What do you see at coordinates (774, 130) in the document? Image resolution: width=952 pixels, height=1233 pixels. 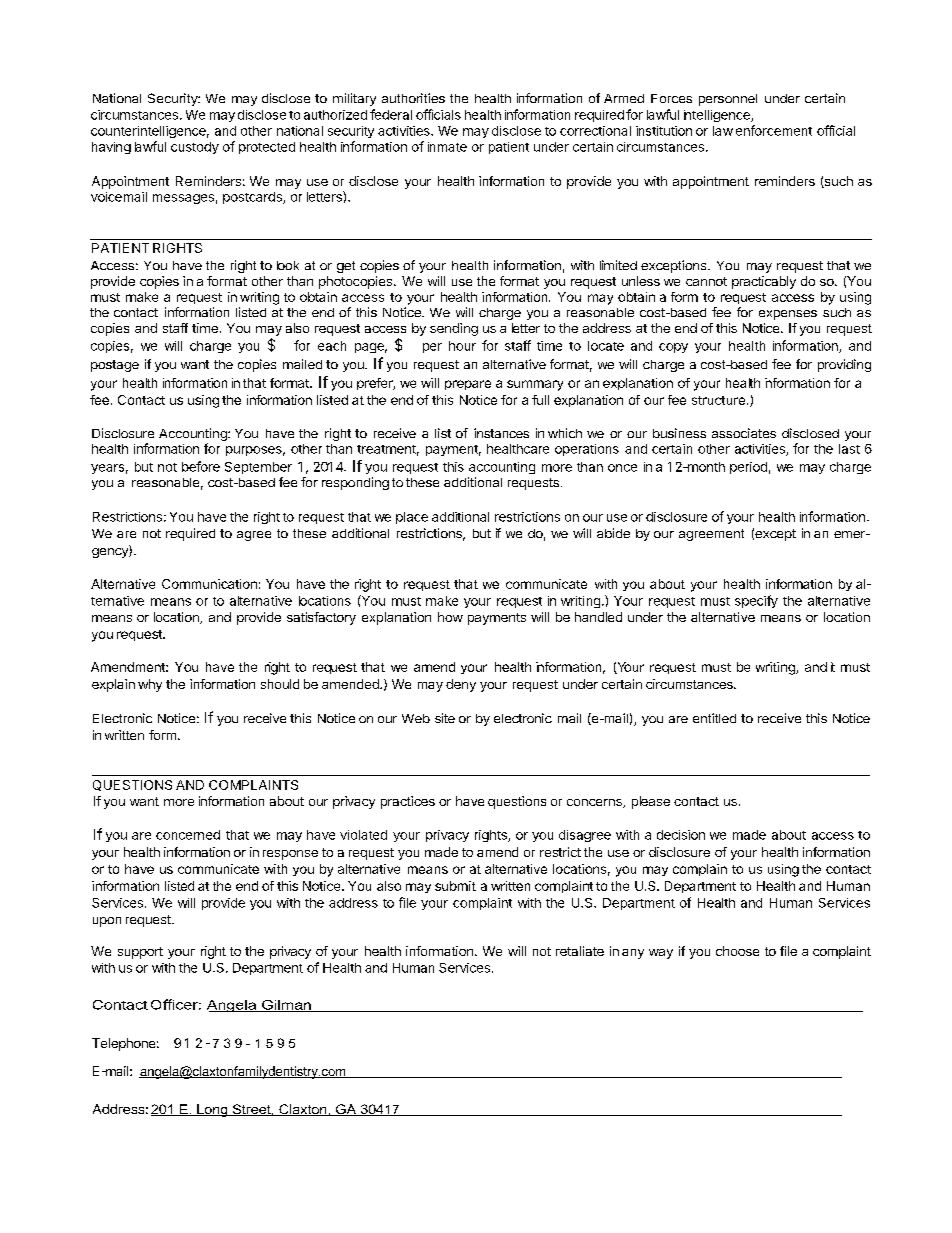 I see `enforcement` at bounding box center [774, 130].
